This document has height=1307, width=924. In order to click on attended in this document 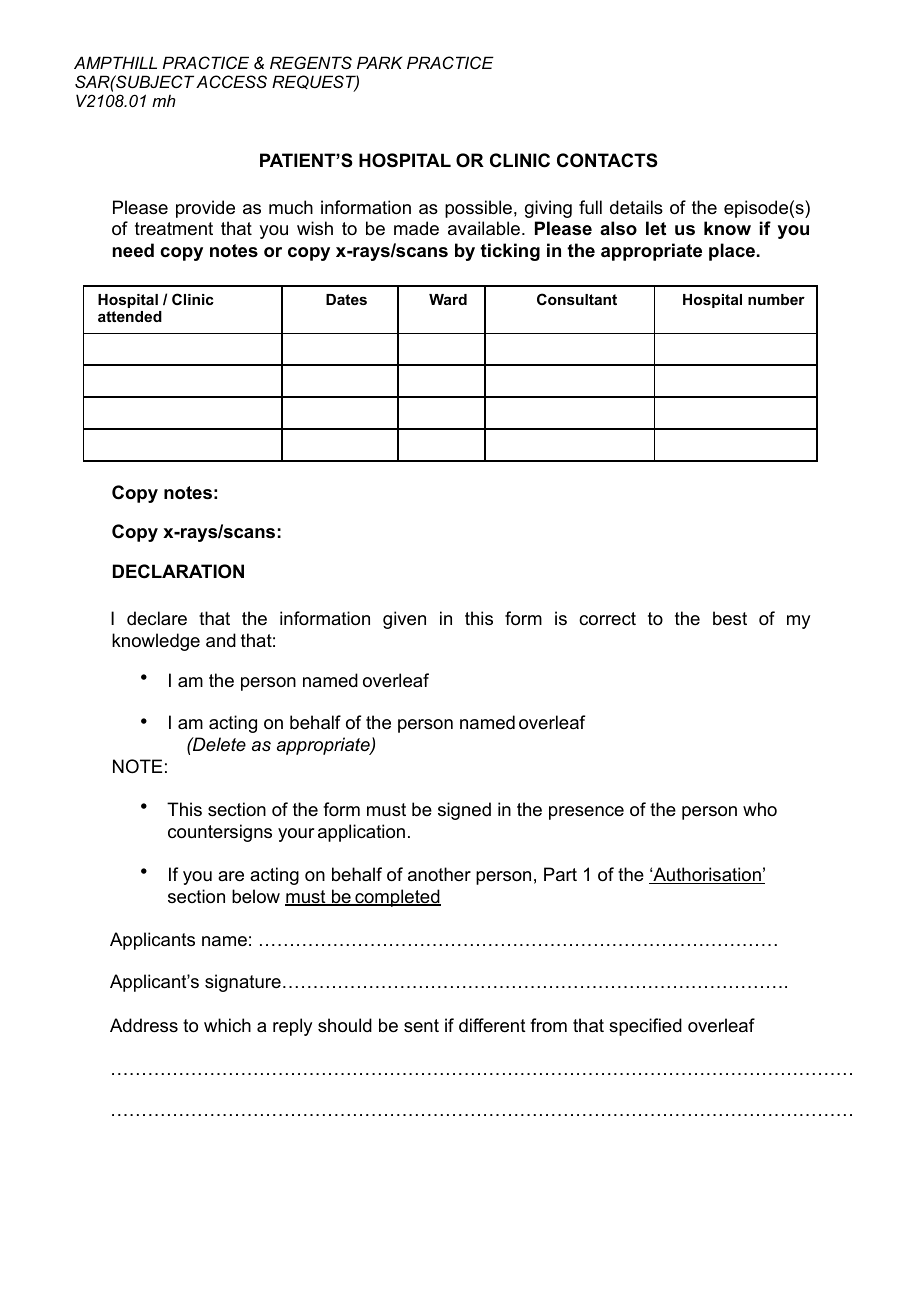, I will do `click(130, 316)`.
